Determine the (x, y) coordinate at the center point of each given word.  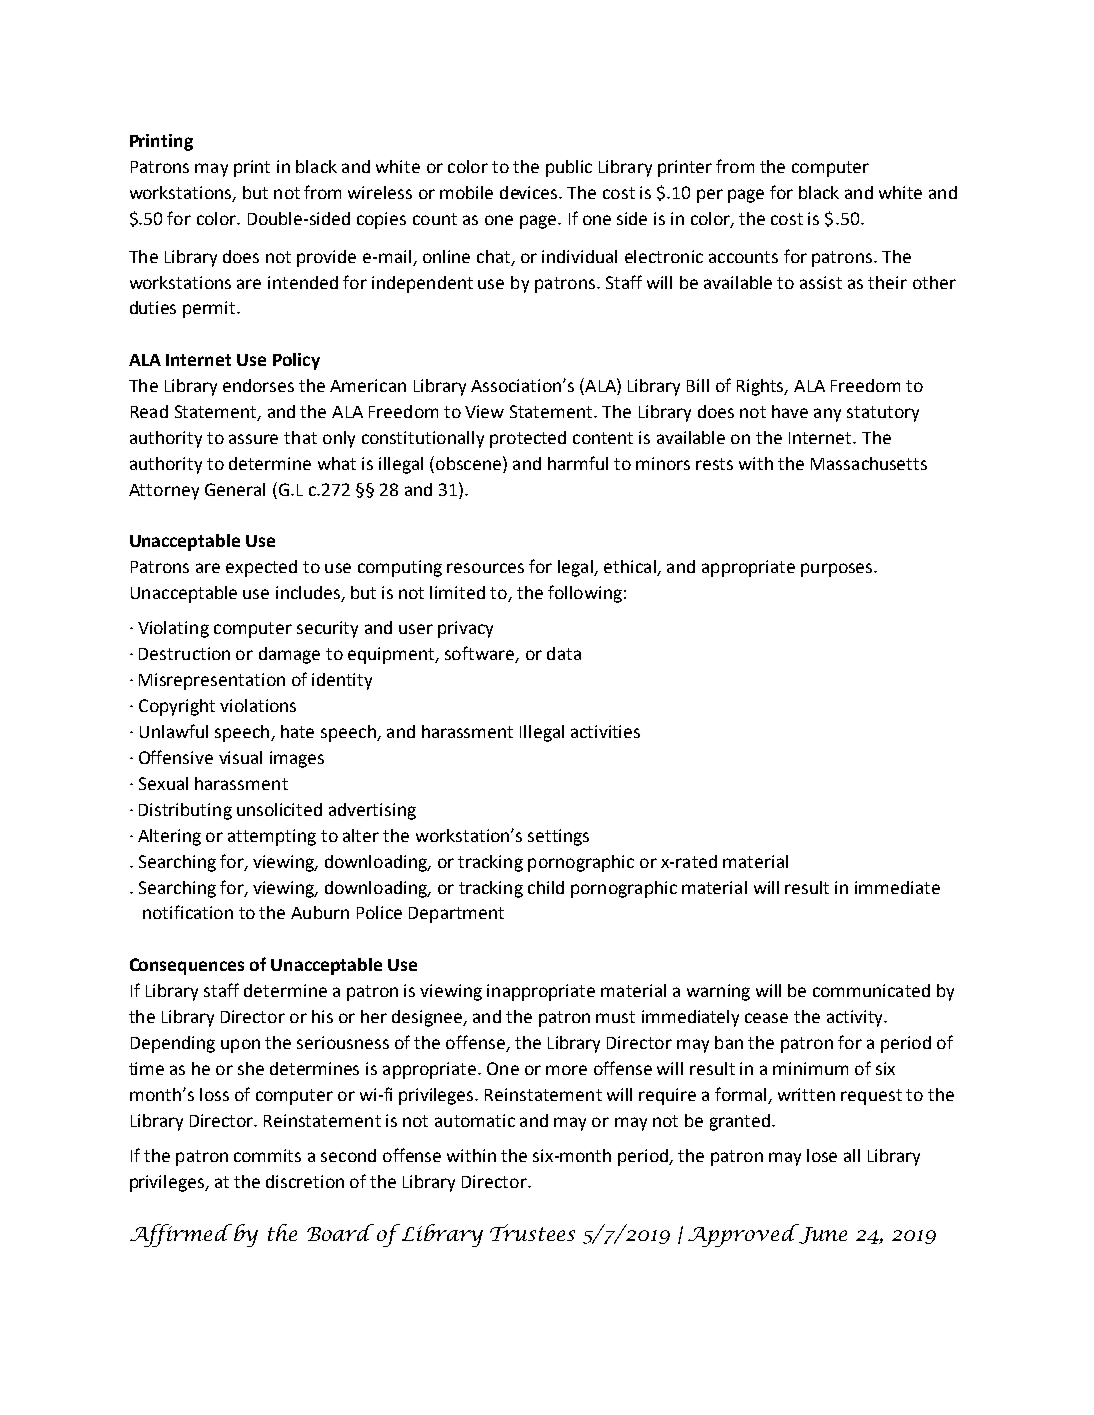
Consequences (187, 966)
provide (326, 258)
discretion (305, 1181)
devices (530, 192)
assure (253, 439)
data (564, 653)
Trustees (532, 1232)
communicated (871, 990)
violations (258, 705)
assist (821, 282)
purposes (838, 570)
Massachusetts (869, 463)
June (823, 1235)
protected (528, 439)
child (546, 887)
